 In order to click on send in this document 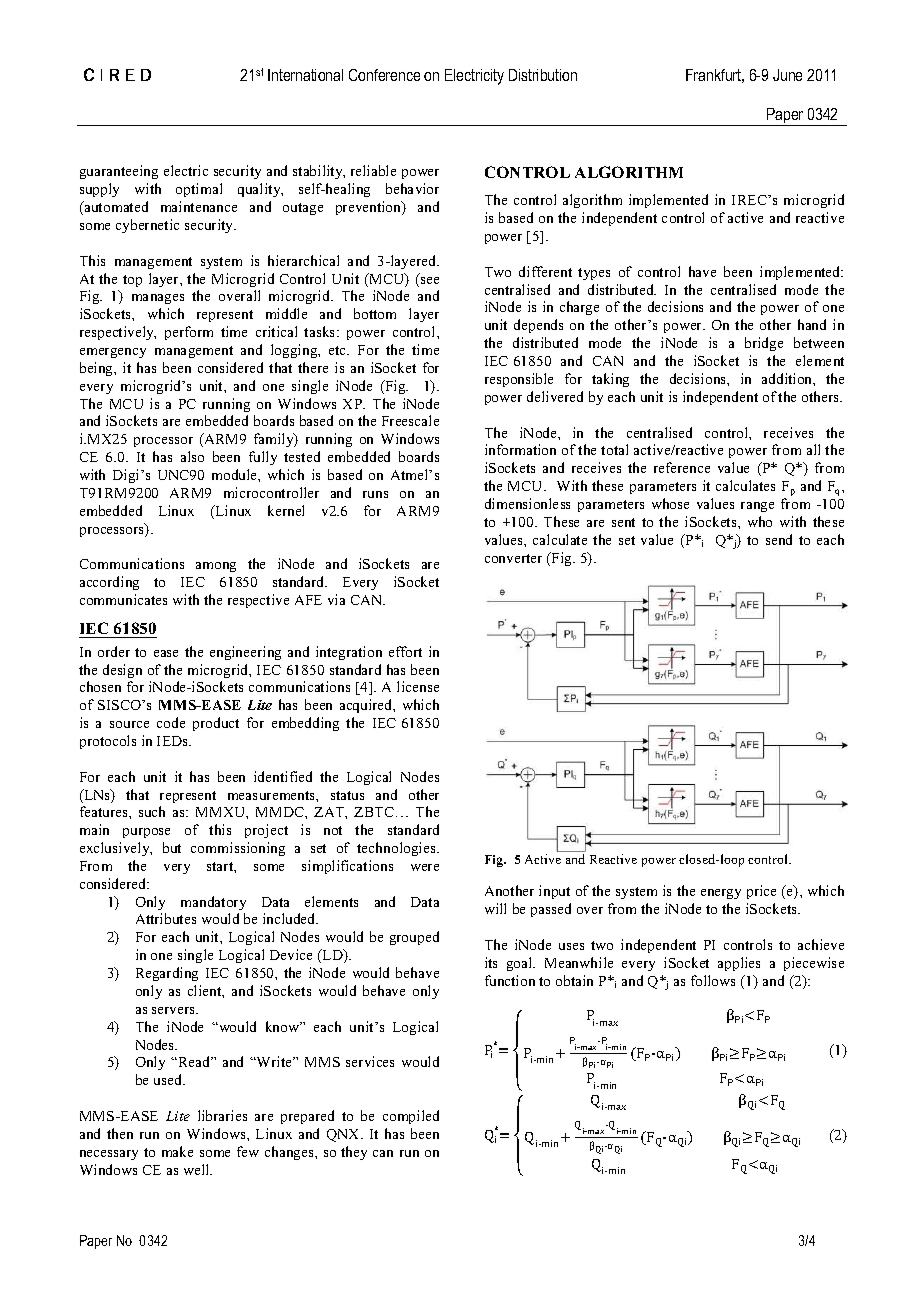, I will do `click(779, 539)`.
